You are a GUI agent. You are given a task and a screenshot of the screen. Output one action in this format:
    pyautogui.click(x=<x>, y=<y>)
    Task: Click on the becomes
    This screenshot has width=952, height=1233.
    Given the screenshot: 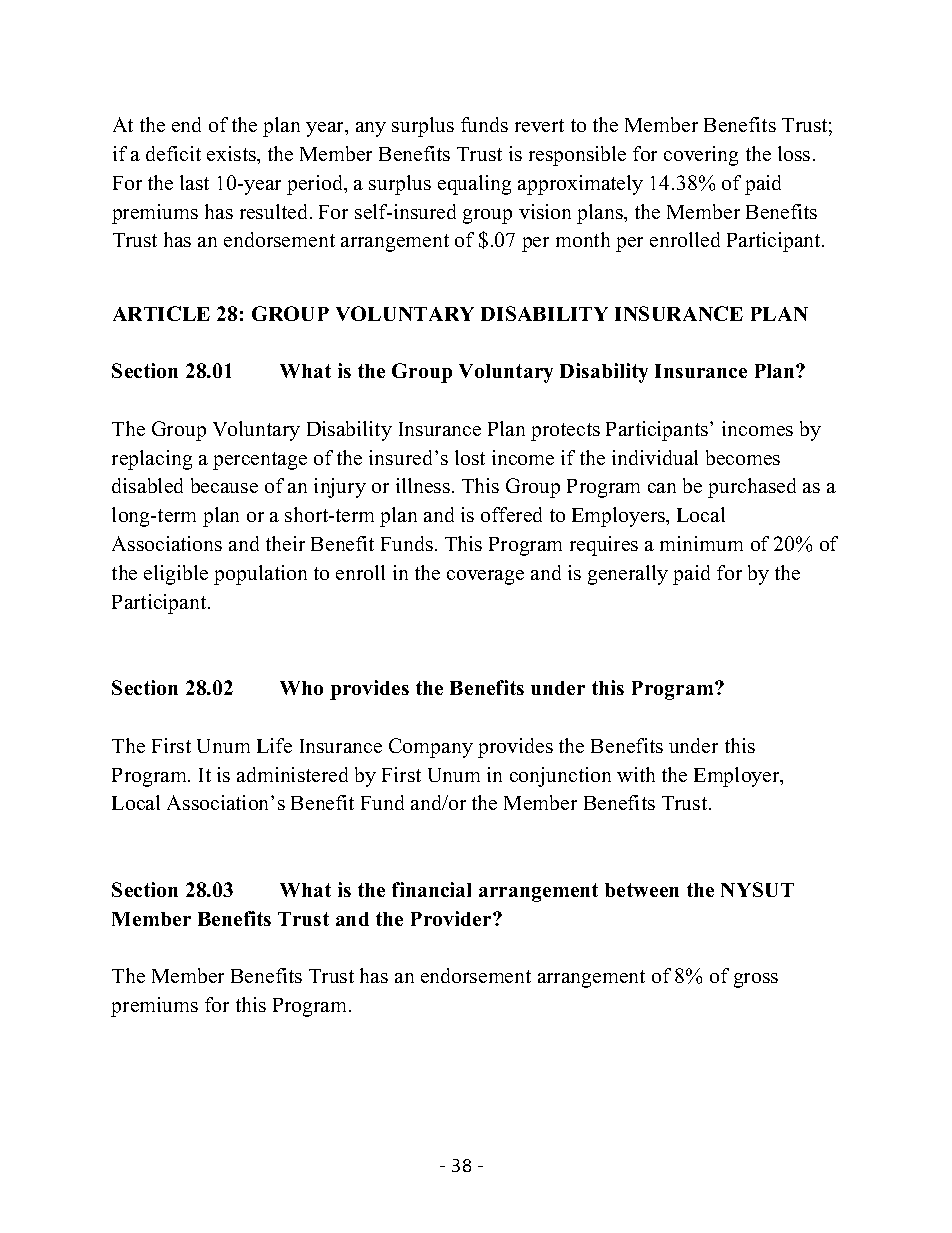 What is the action you would take?
    pyautogui.click(x=743, y=457)
